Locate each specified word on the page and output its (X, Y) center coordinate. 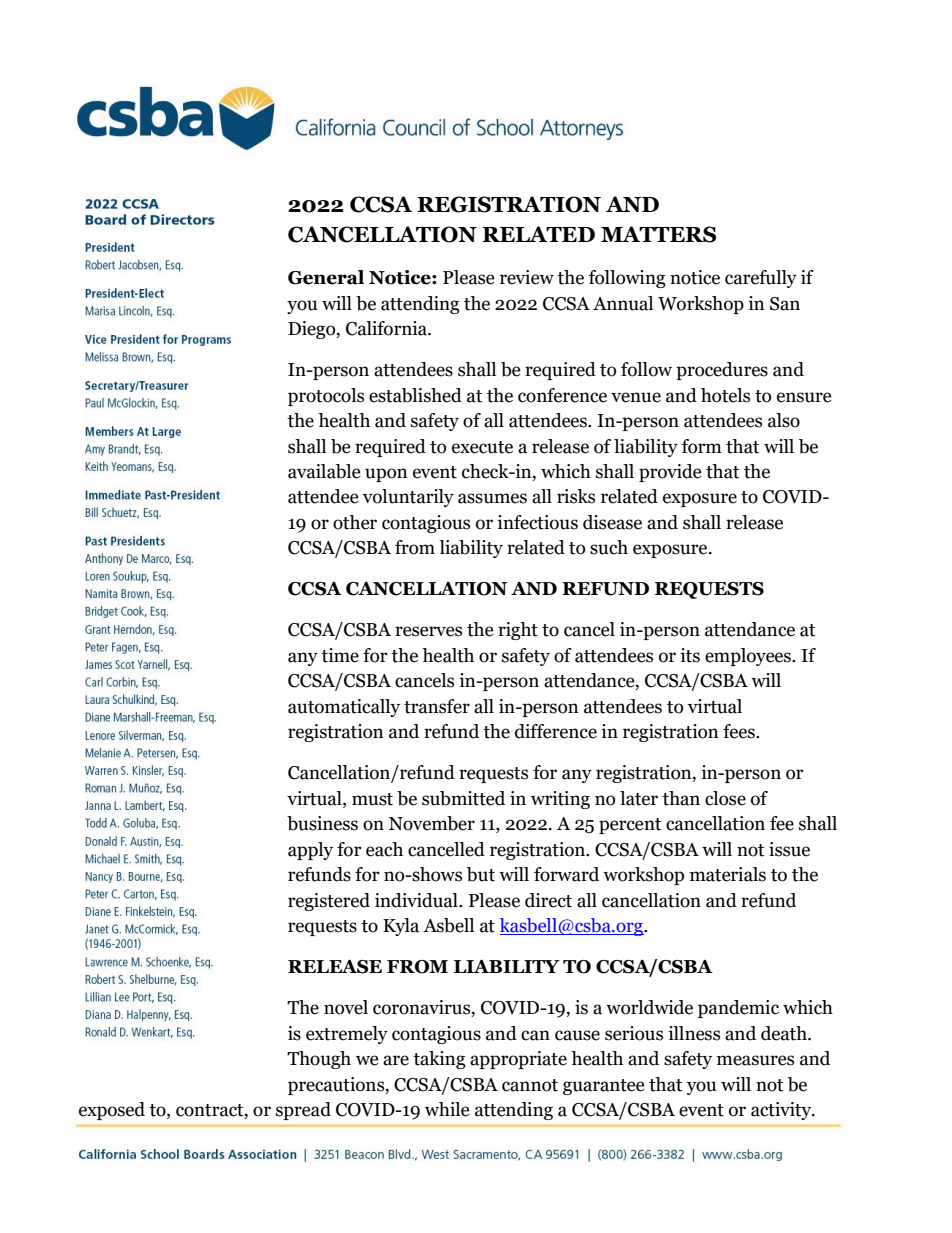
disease (612, 522)
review (527, 277)
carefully (761, 279)
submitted (463, 798)
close (725, 798)
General (326, 277)
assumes (492, 498)
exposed (112, 1111)
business (322, 823)
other (355, 522)
